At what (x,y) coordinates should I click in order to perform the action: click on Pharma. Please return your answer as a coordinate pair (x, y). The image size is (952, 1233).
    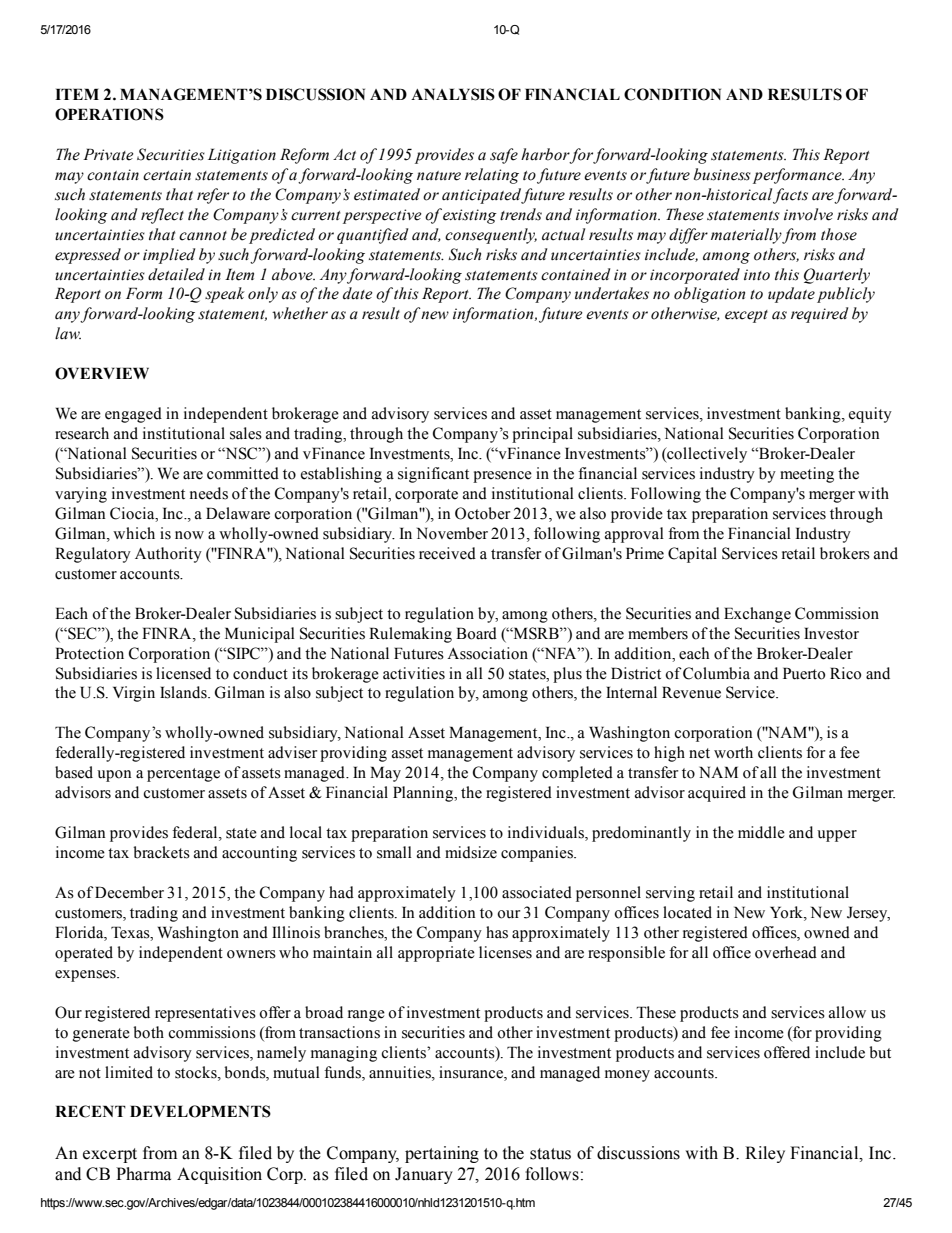
    Looking at the image, I should click on (143, 1174).
